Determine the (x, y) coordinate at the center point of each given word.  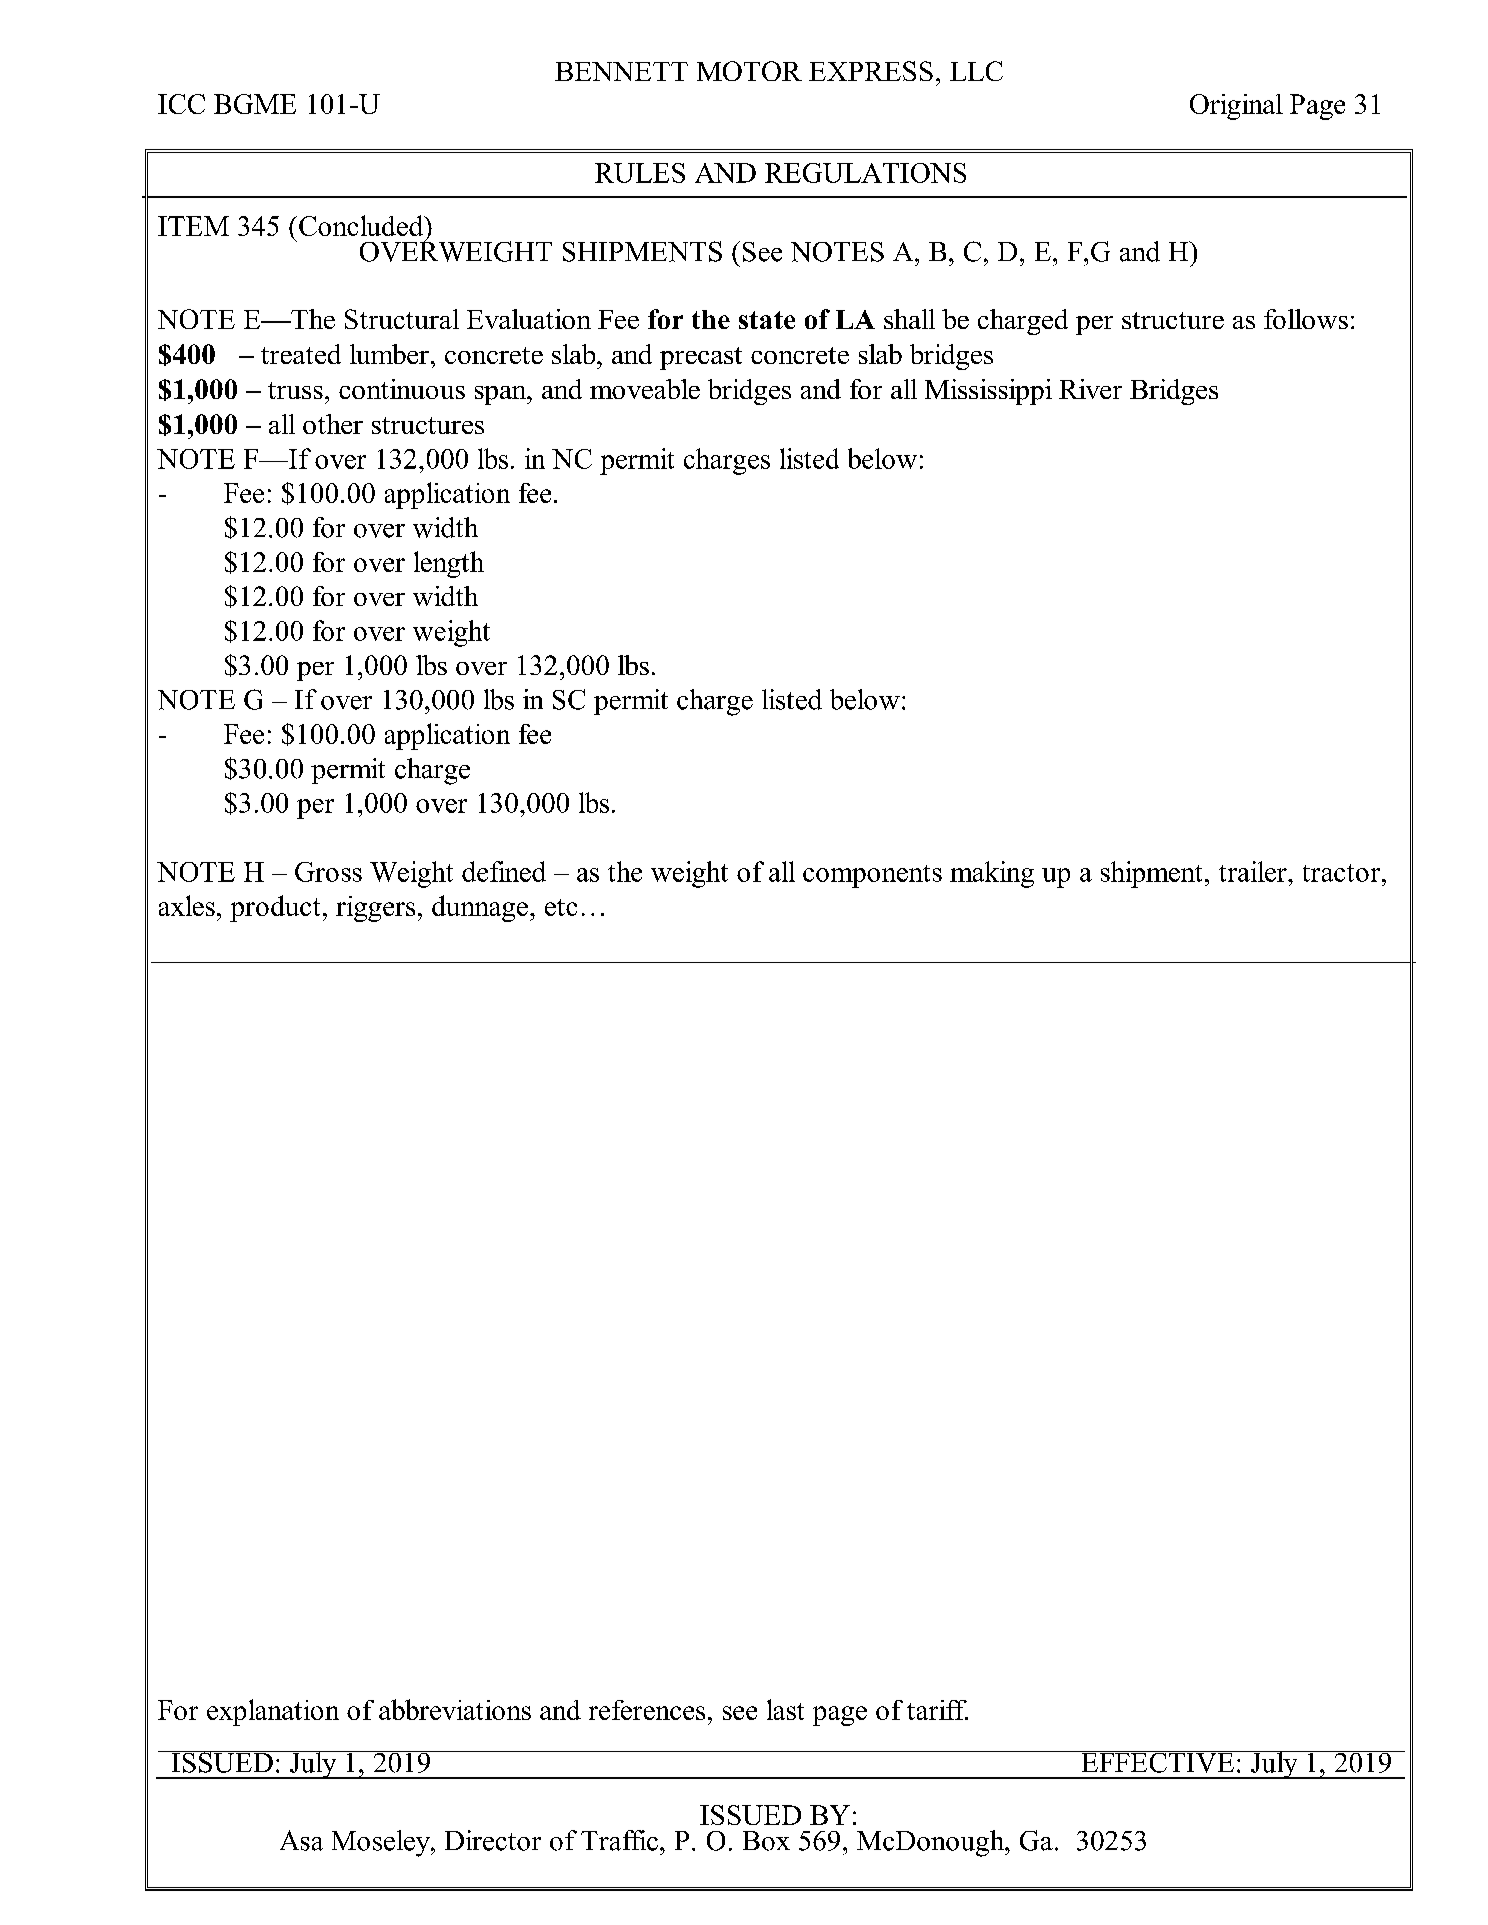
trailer (1254, 871)
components (872, 876)
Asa (301, 1840)
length (449, 564)
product (275, 908)
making (992, 874)
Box (766, 1841)
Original (1236, 107)
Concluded (362, 225)
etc (561, 907)
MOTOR (749, 71)
